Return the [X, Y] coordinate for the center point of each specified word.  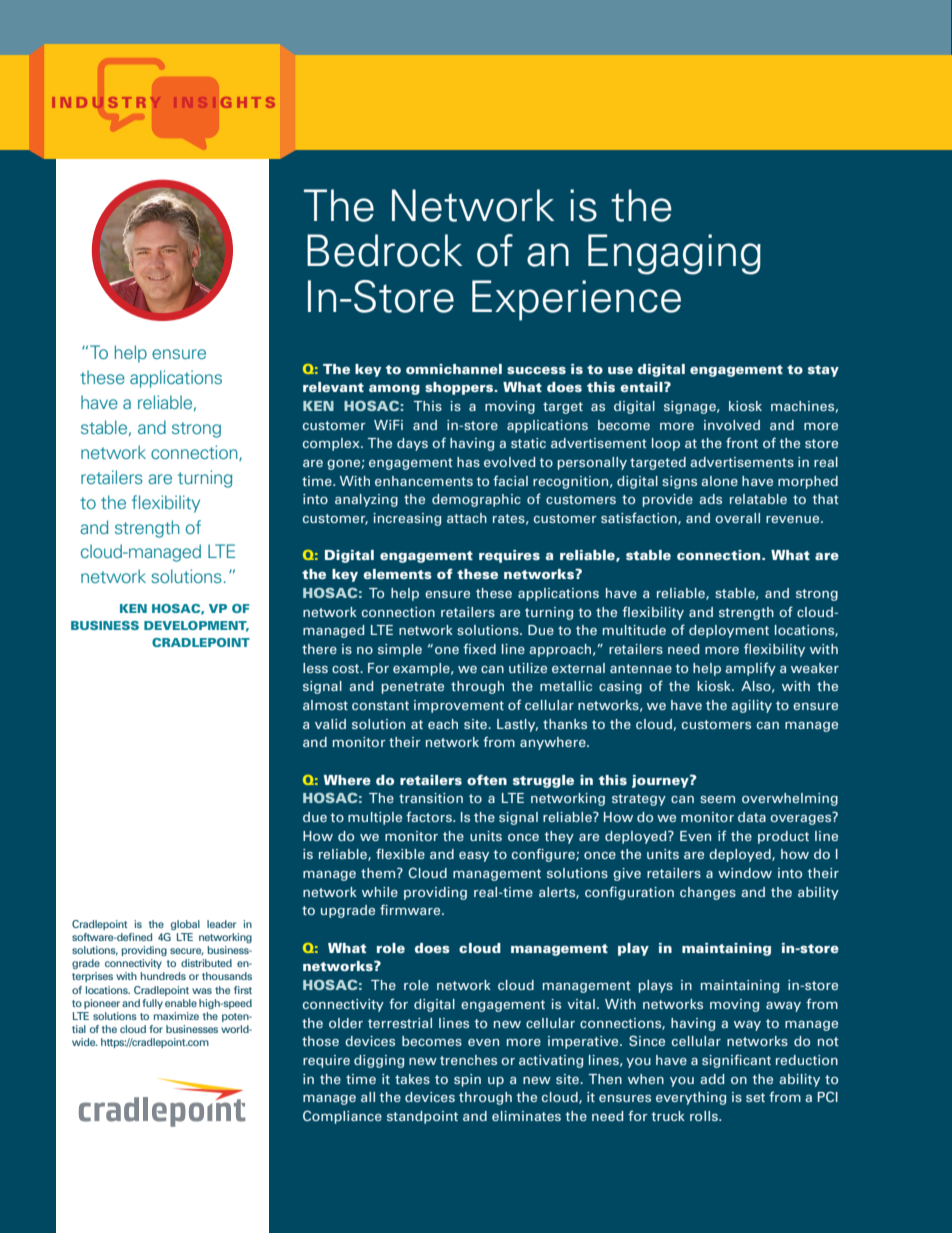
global [185, 925]
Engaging [674, 254]
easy [474, 857]
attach [467, 518]
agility [751, 706]
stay [823, 371]
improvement [459, 706]
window [745, 873]
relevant [333, 387]
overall [737, 518]
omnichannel [454, 369]
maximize [176, 1016]
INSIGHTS [224, 102]
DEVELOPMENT [196, 626]
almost [325, 705]
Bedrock [384, 250]
